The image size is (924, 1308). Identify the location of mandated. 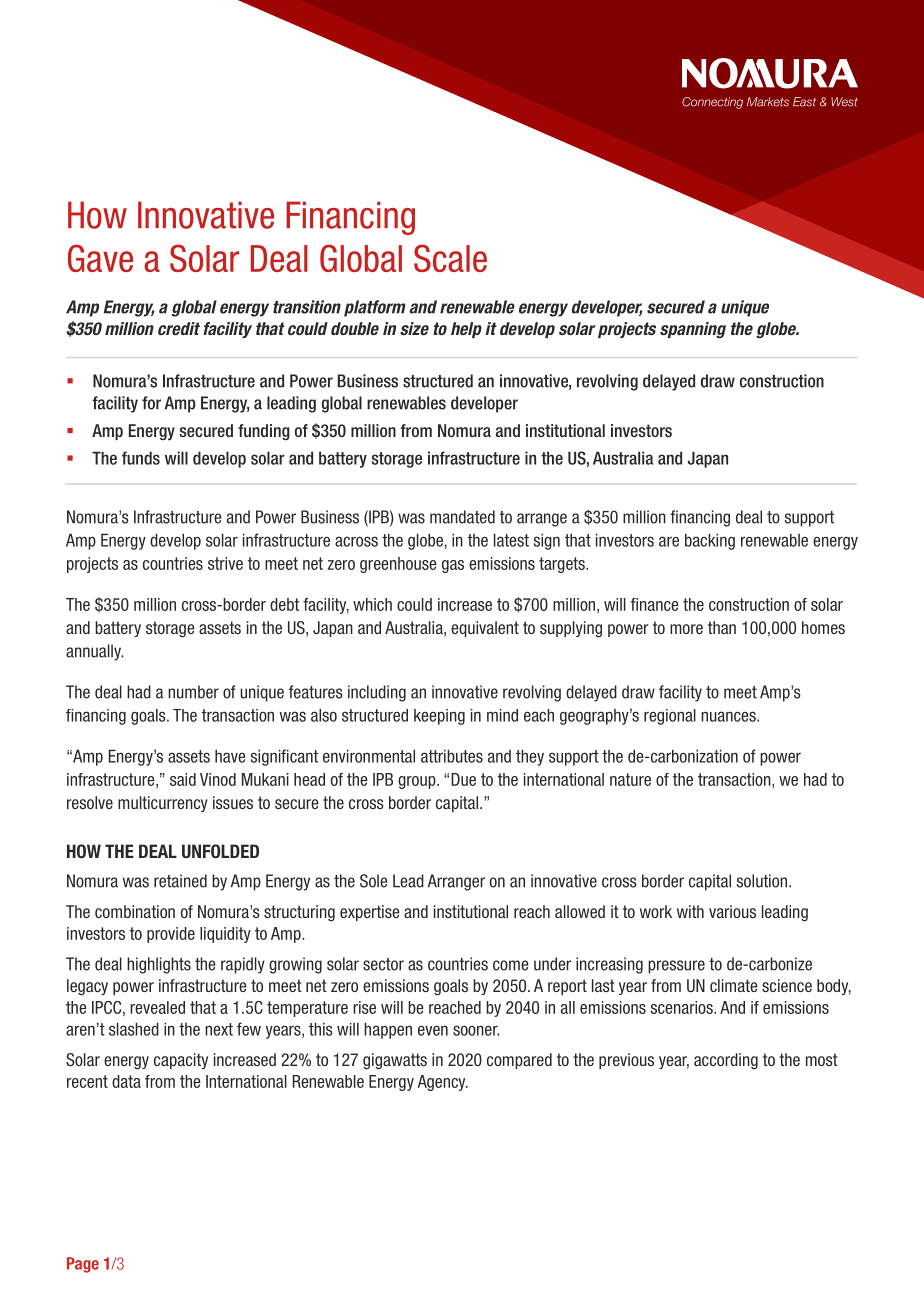
(462, 517).
